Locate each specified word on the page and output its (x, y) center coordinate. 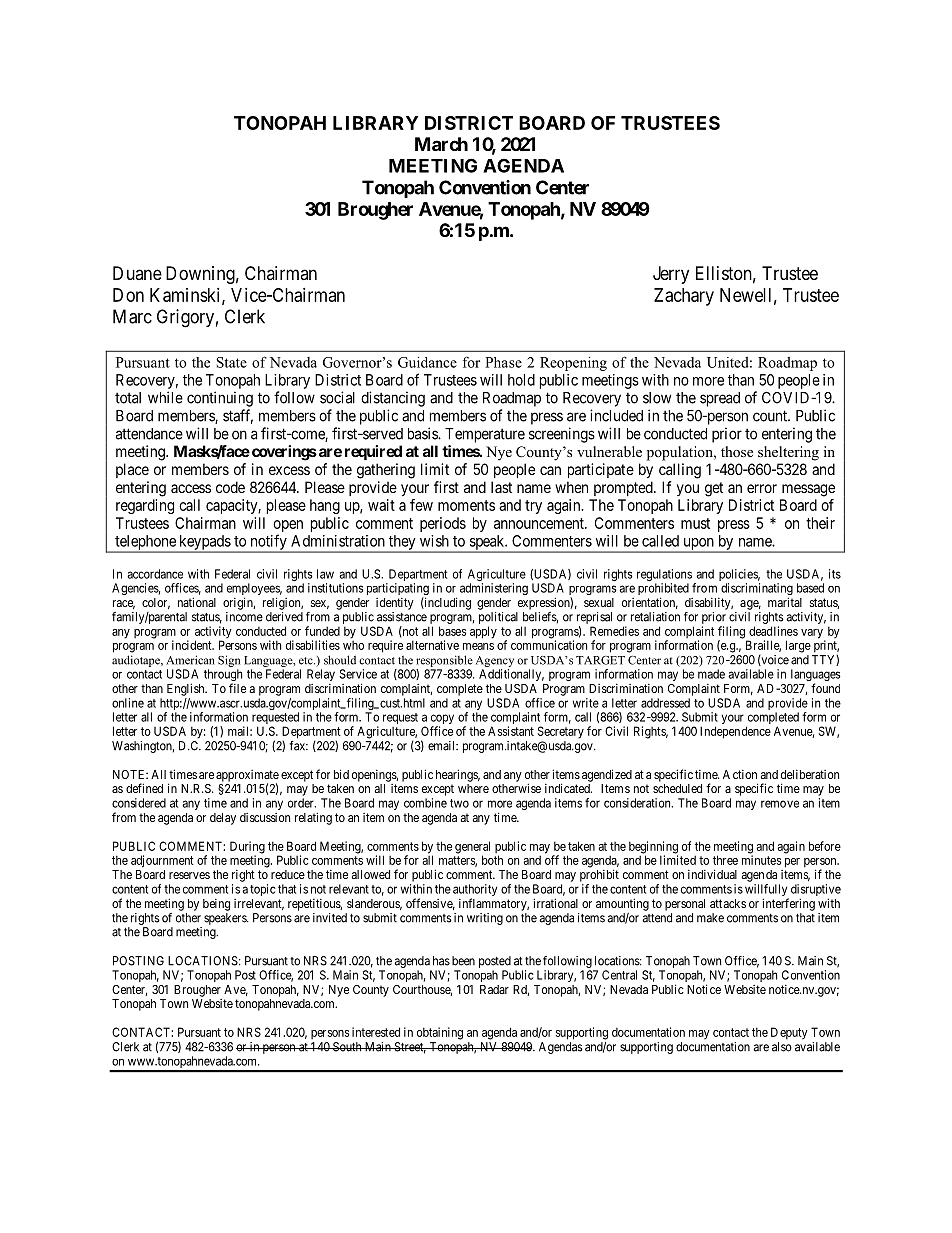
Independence (735, 732)
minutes (761, 860)
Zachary (684, 297)
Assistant (511, 731)
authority (475, 891)
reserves (189, 875)
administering (494, 589)
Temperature (485, 435)
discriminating (757, 590)
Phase (503, 362)
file (237, 688)
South (347, 1047)
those (737, 452)
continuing (220, 399)
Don (128, 295)
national (197, 602)
